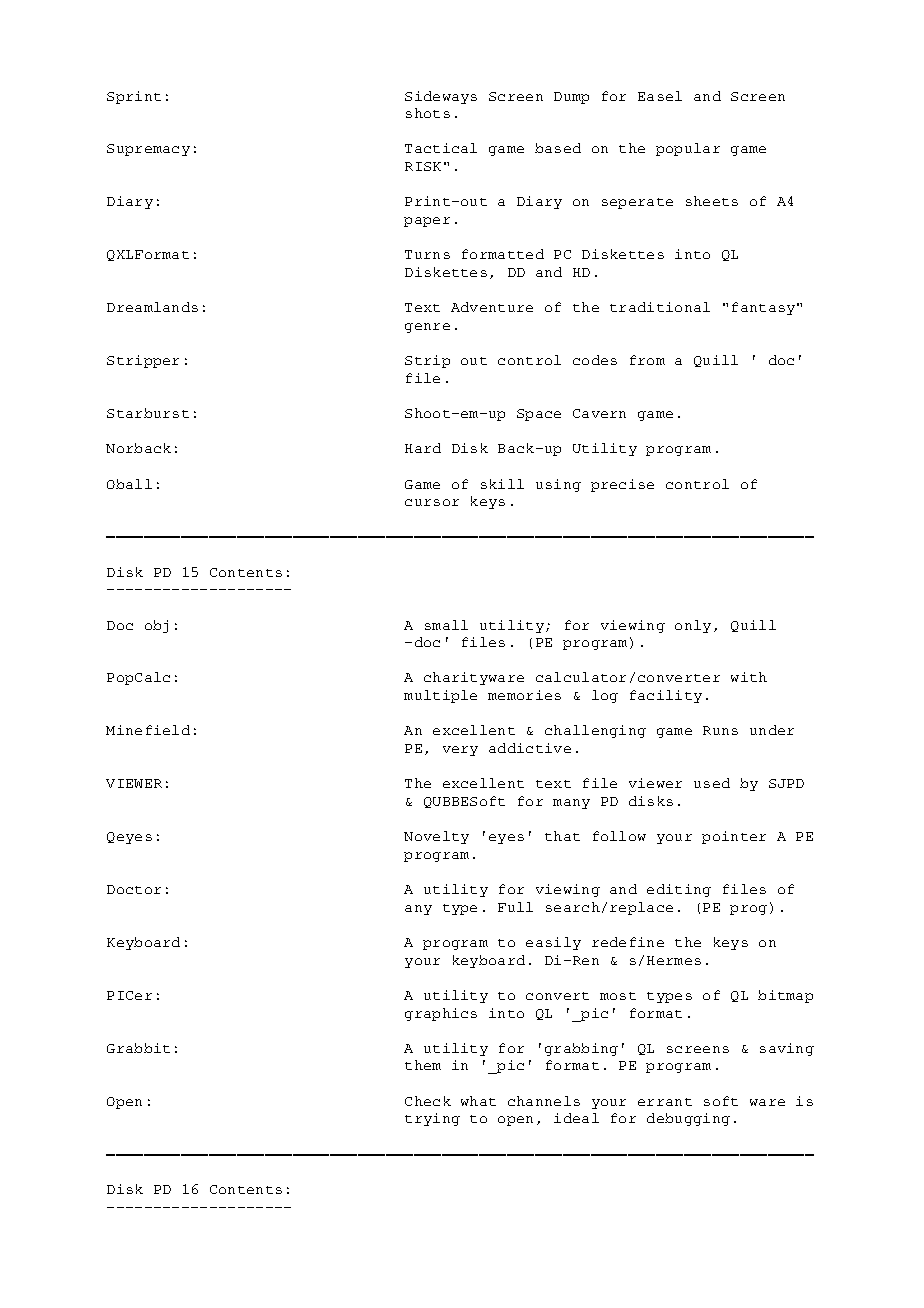  What do you see at coordinates (148, 150) in the document?
I see `Supremacy` at bounding box center [148, 150].
